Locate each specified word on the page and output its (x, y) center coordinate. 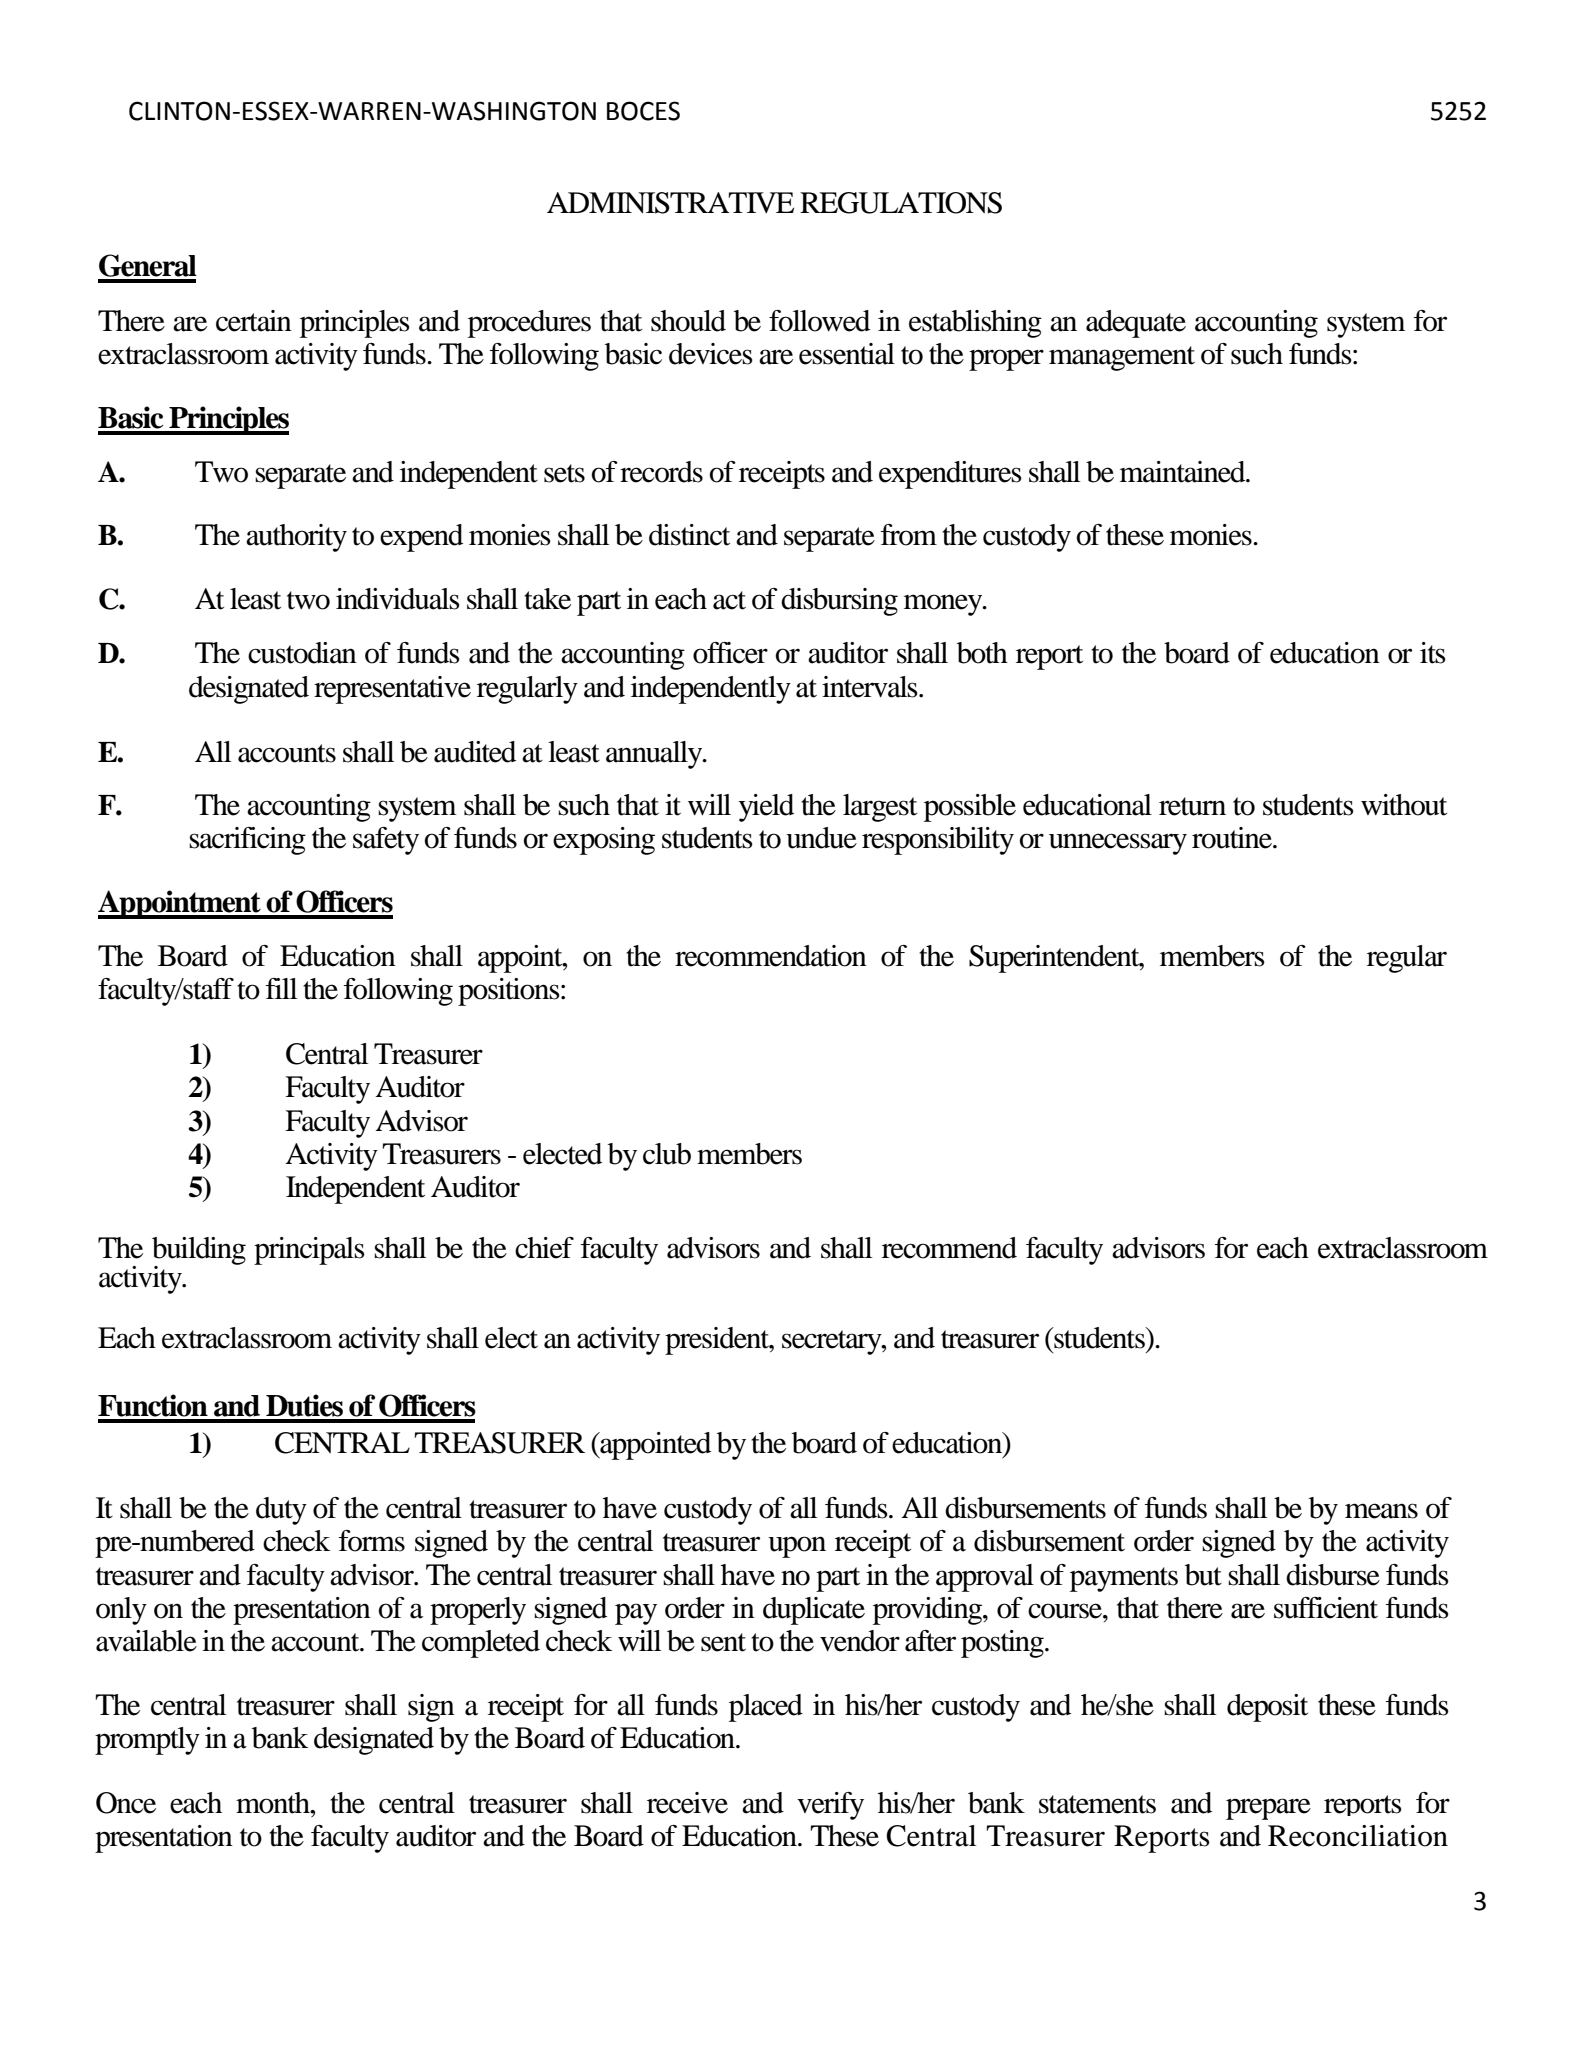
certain (254, 321)
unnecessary (1118, 844)
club (667, 1154)
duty (281, 1511)
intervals (871, 687)
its (1433, 653)
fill (281, 988)
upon (797, 1547)
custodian (302, 653)
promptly (147, 1741)
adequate (1136, 324)
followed (819, 321)
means (1381, 1511)
